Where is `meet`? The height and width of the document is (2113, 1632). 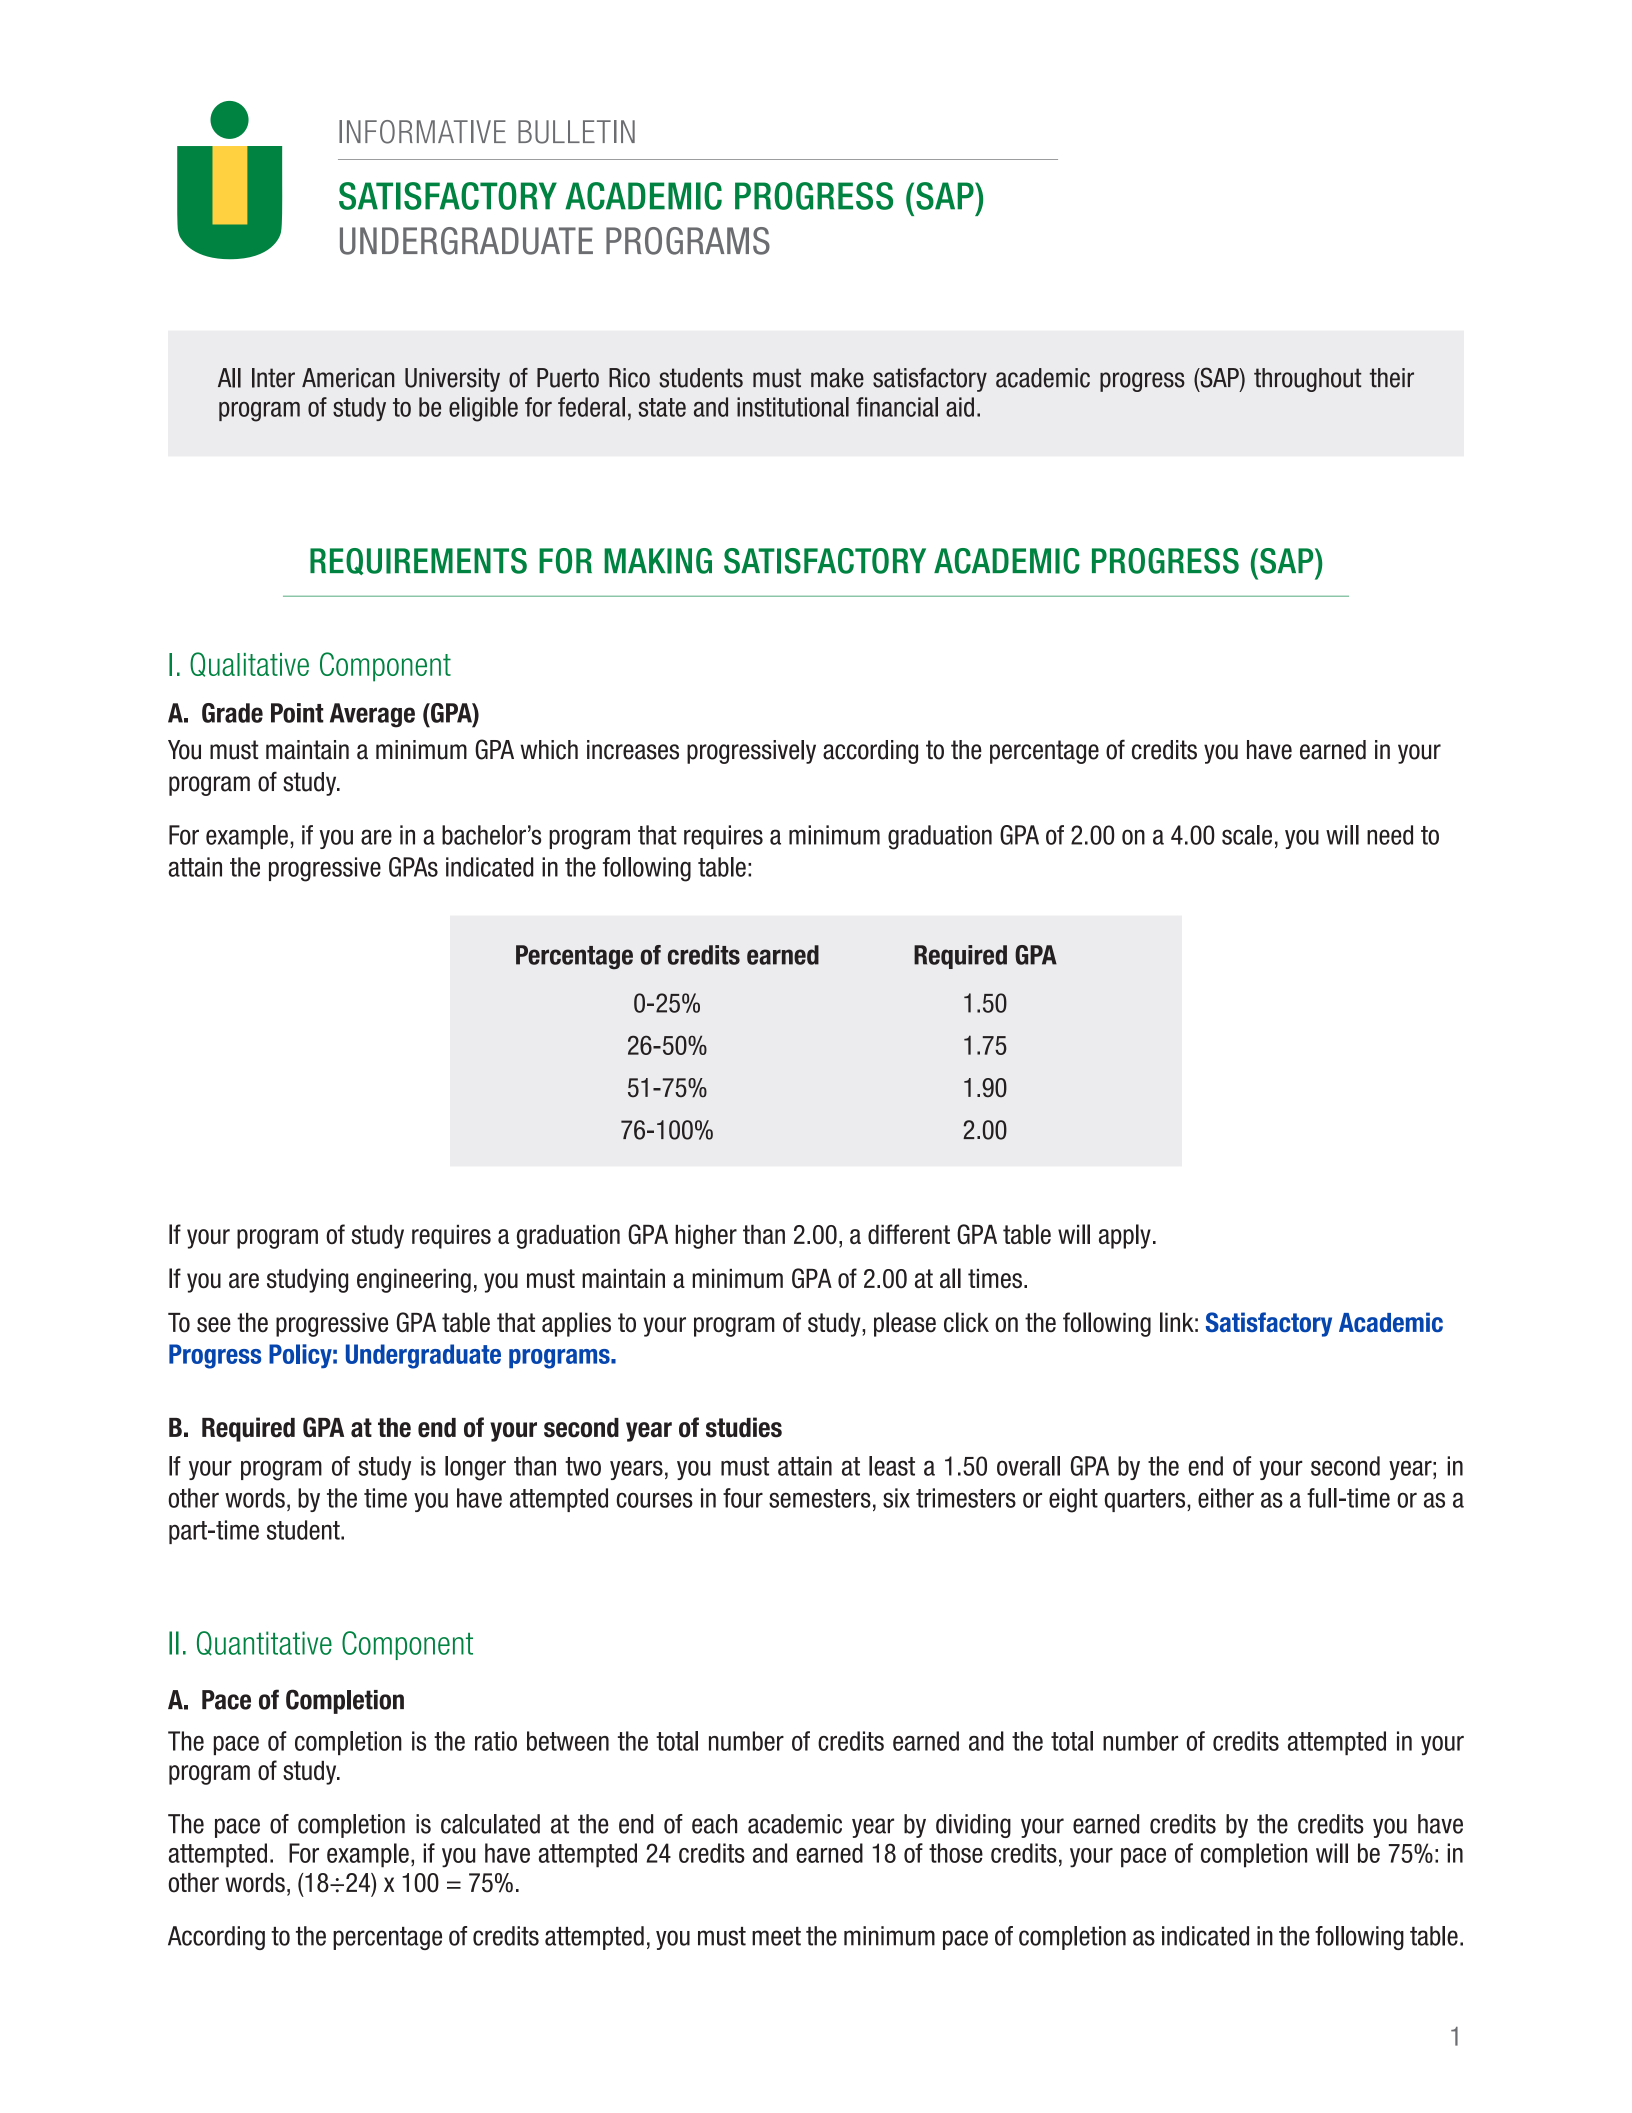
meet is located at coordinates (776, 1936).
